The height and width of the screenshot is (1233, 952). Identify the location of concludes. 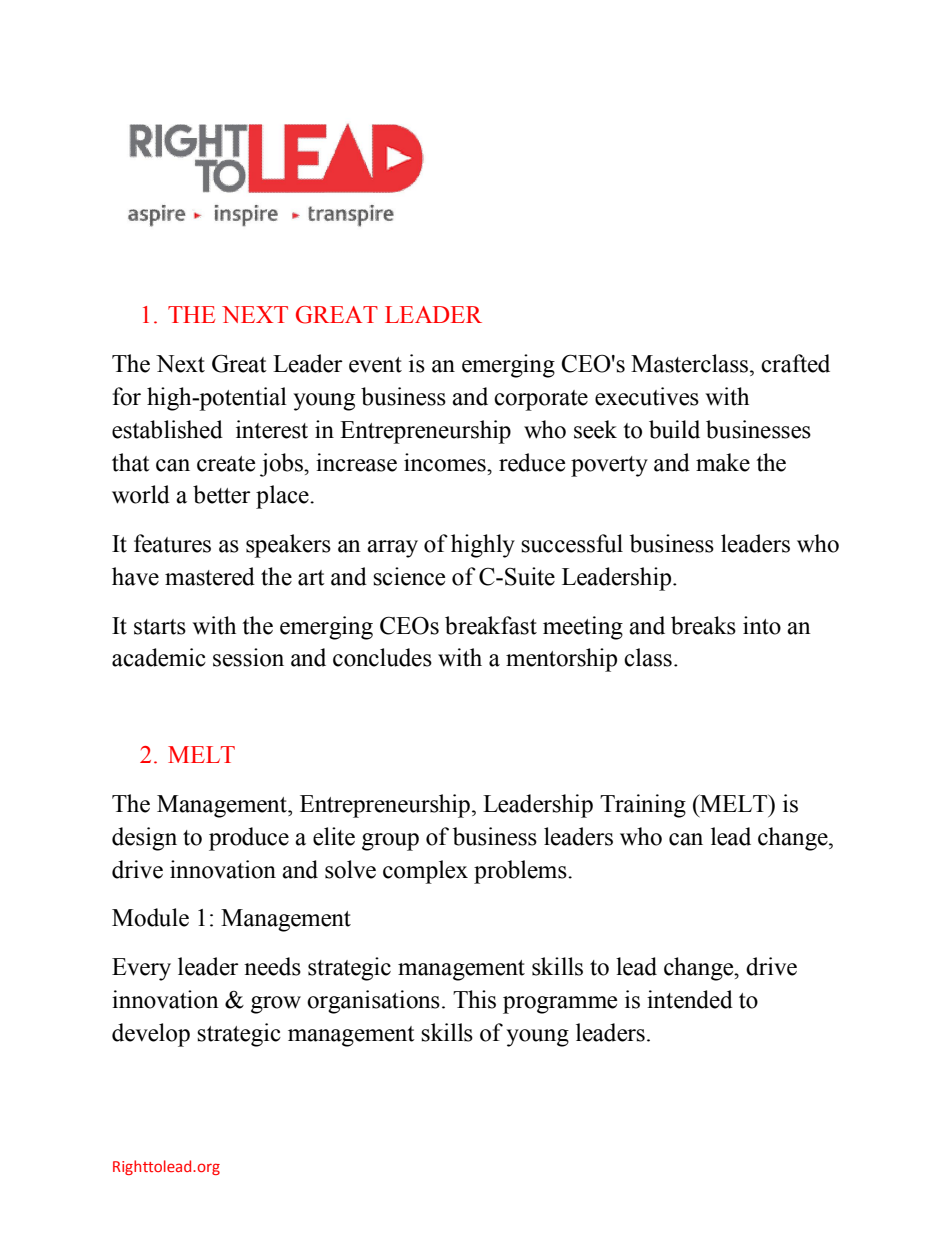
(382, 657).
